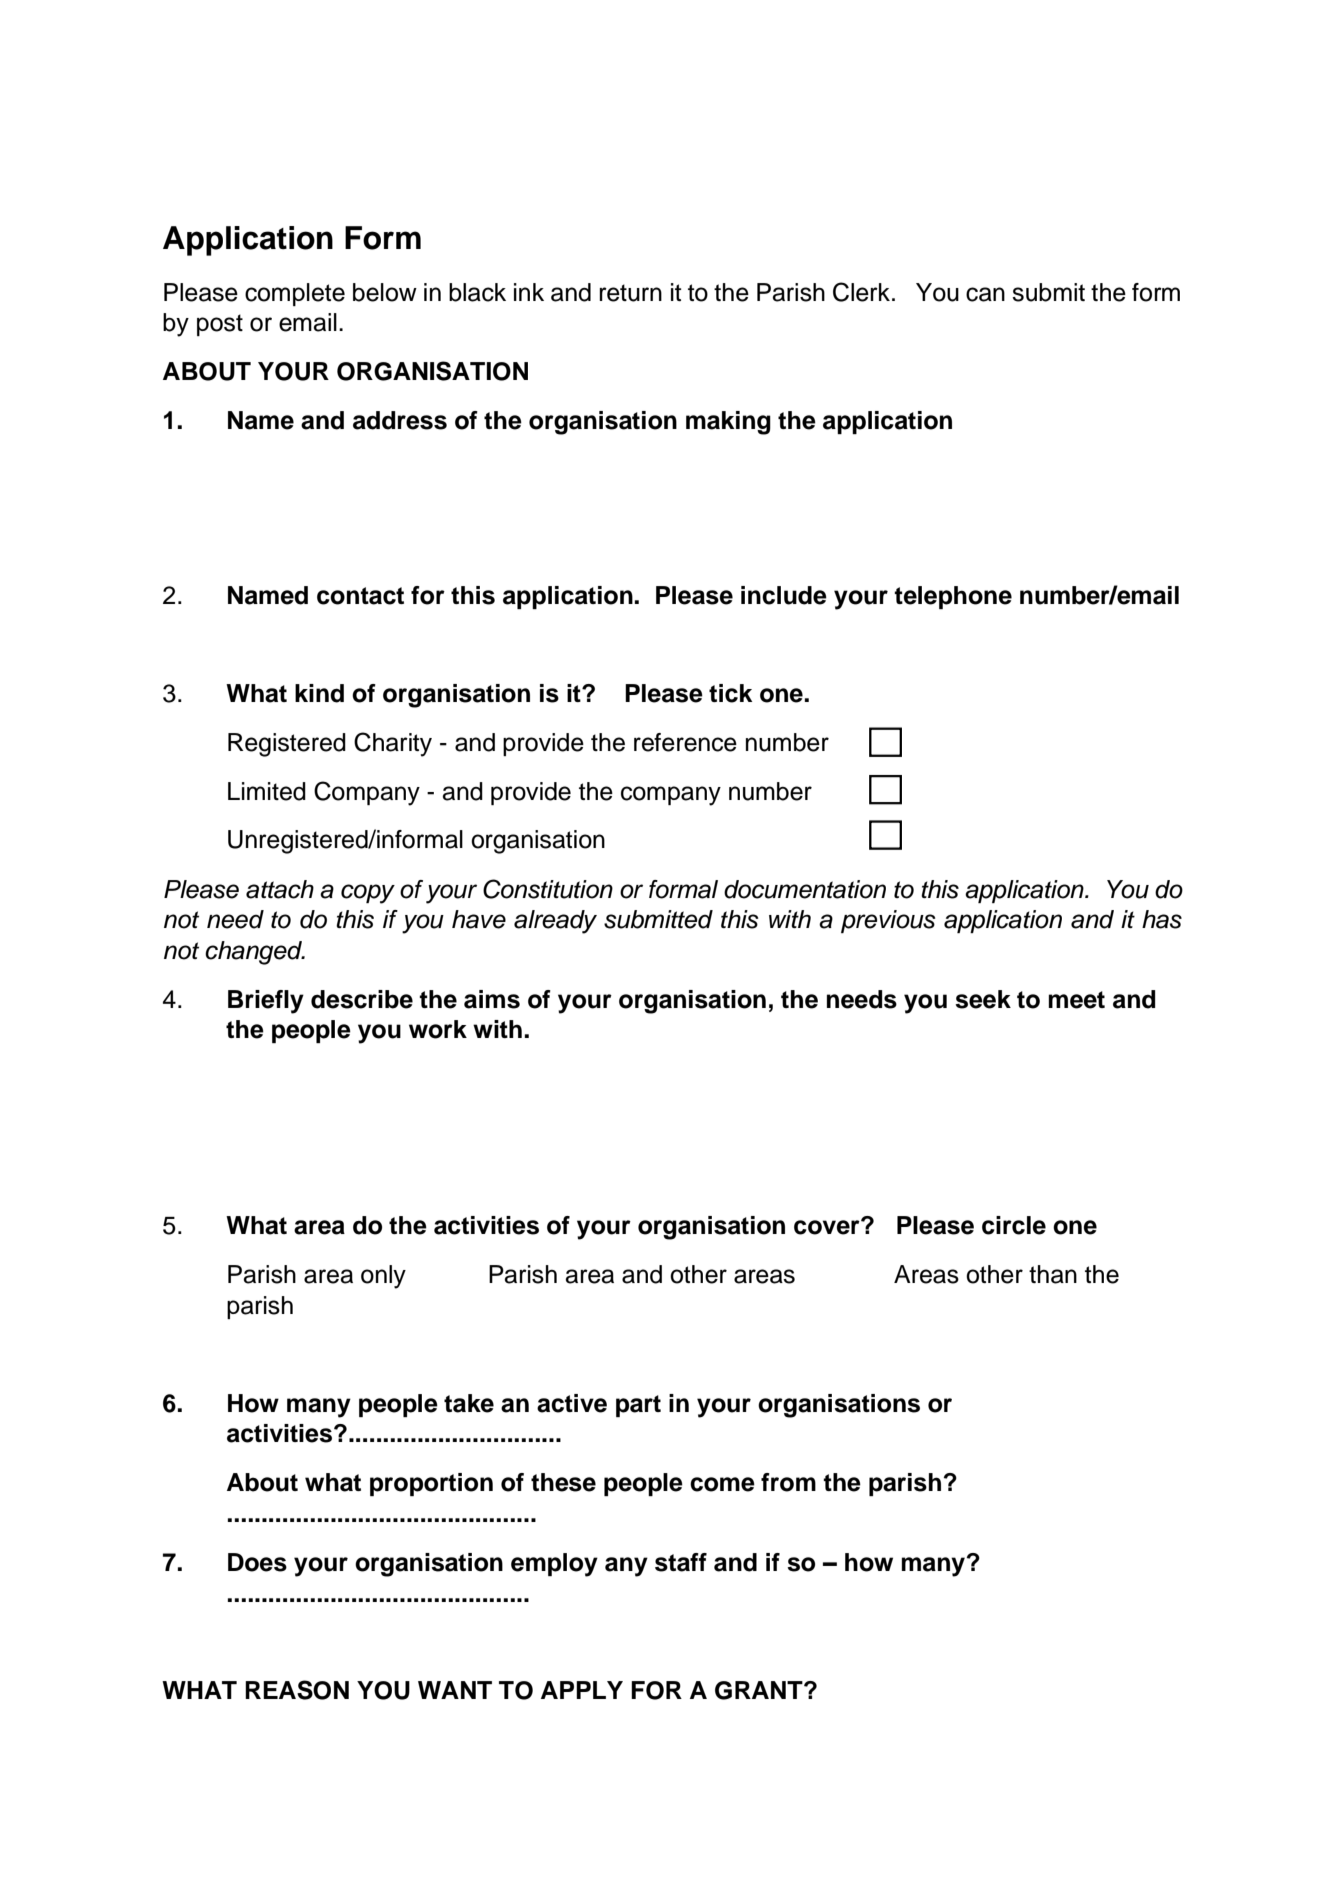  What do you see at coordinates (295, 294) in the image?
I see `complete` at bounding box center [295, 294].
